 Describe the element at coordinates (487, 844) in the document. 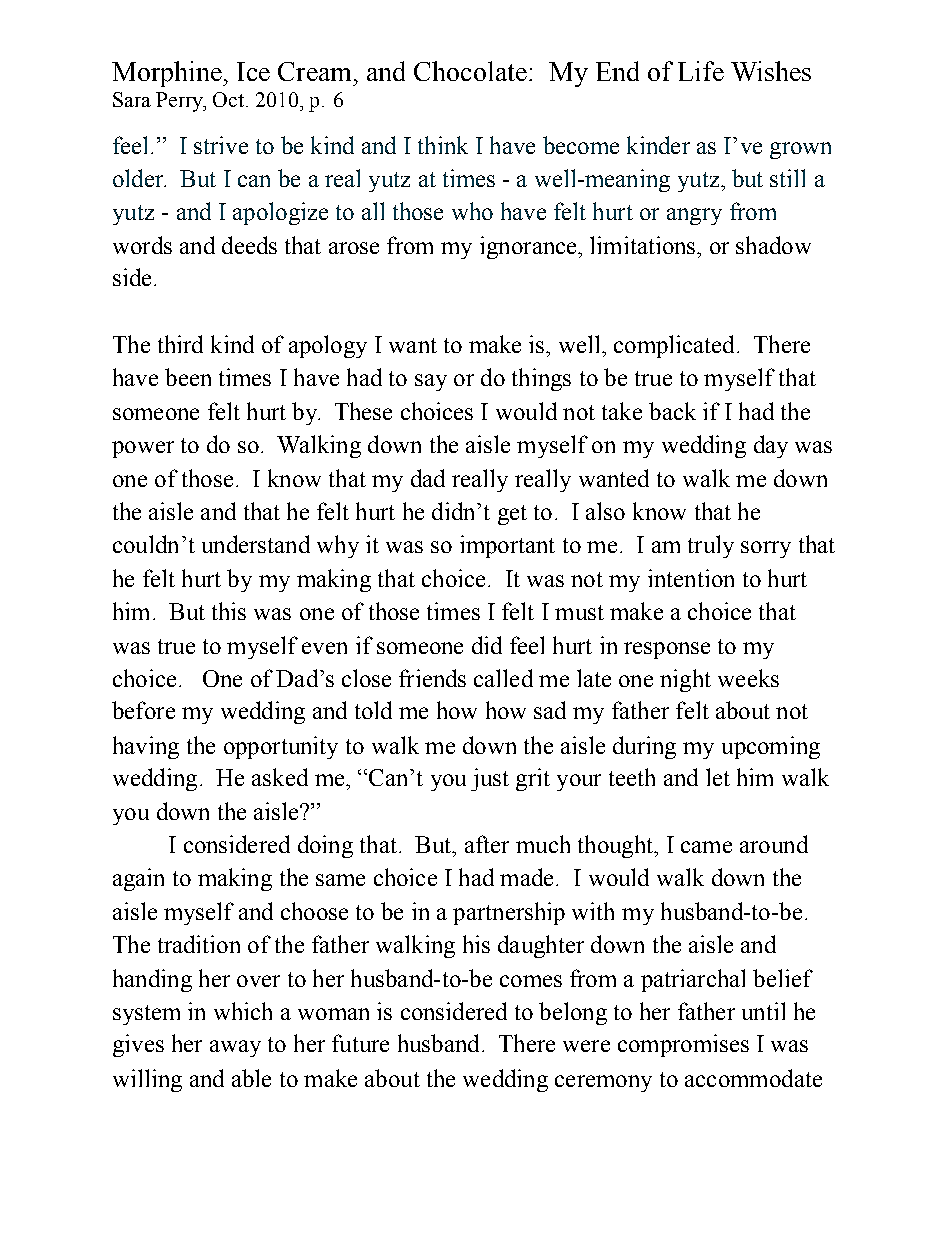

I see `after` at that location.
